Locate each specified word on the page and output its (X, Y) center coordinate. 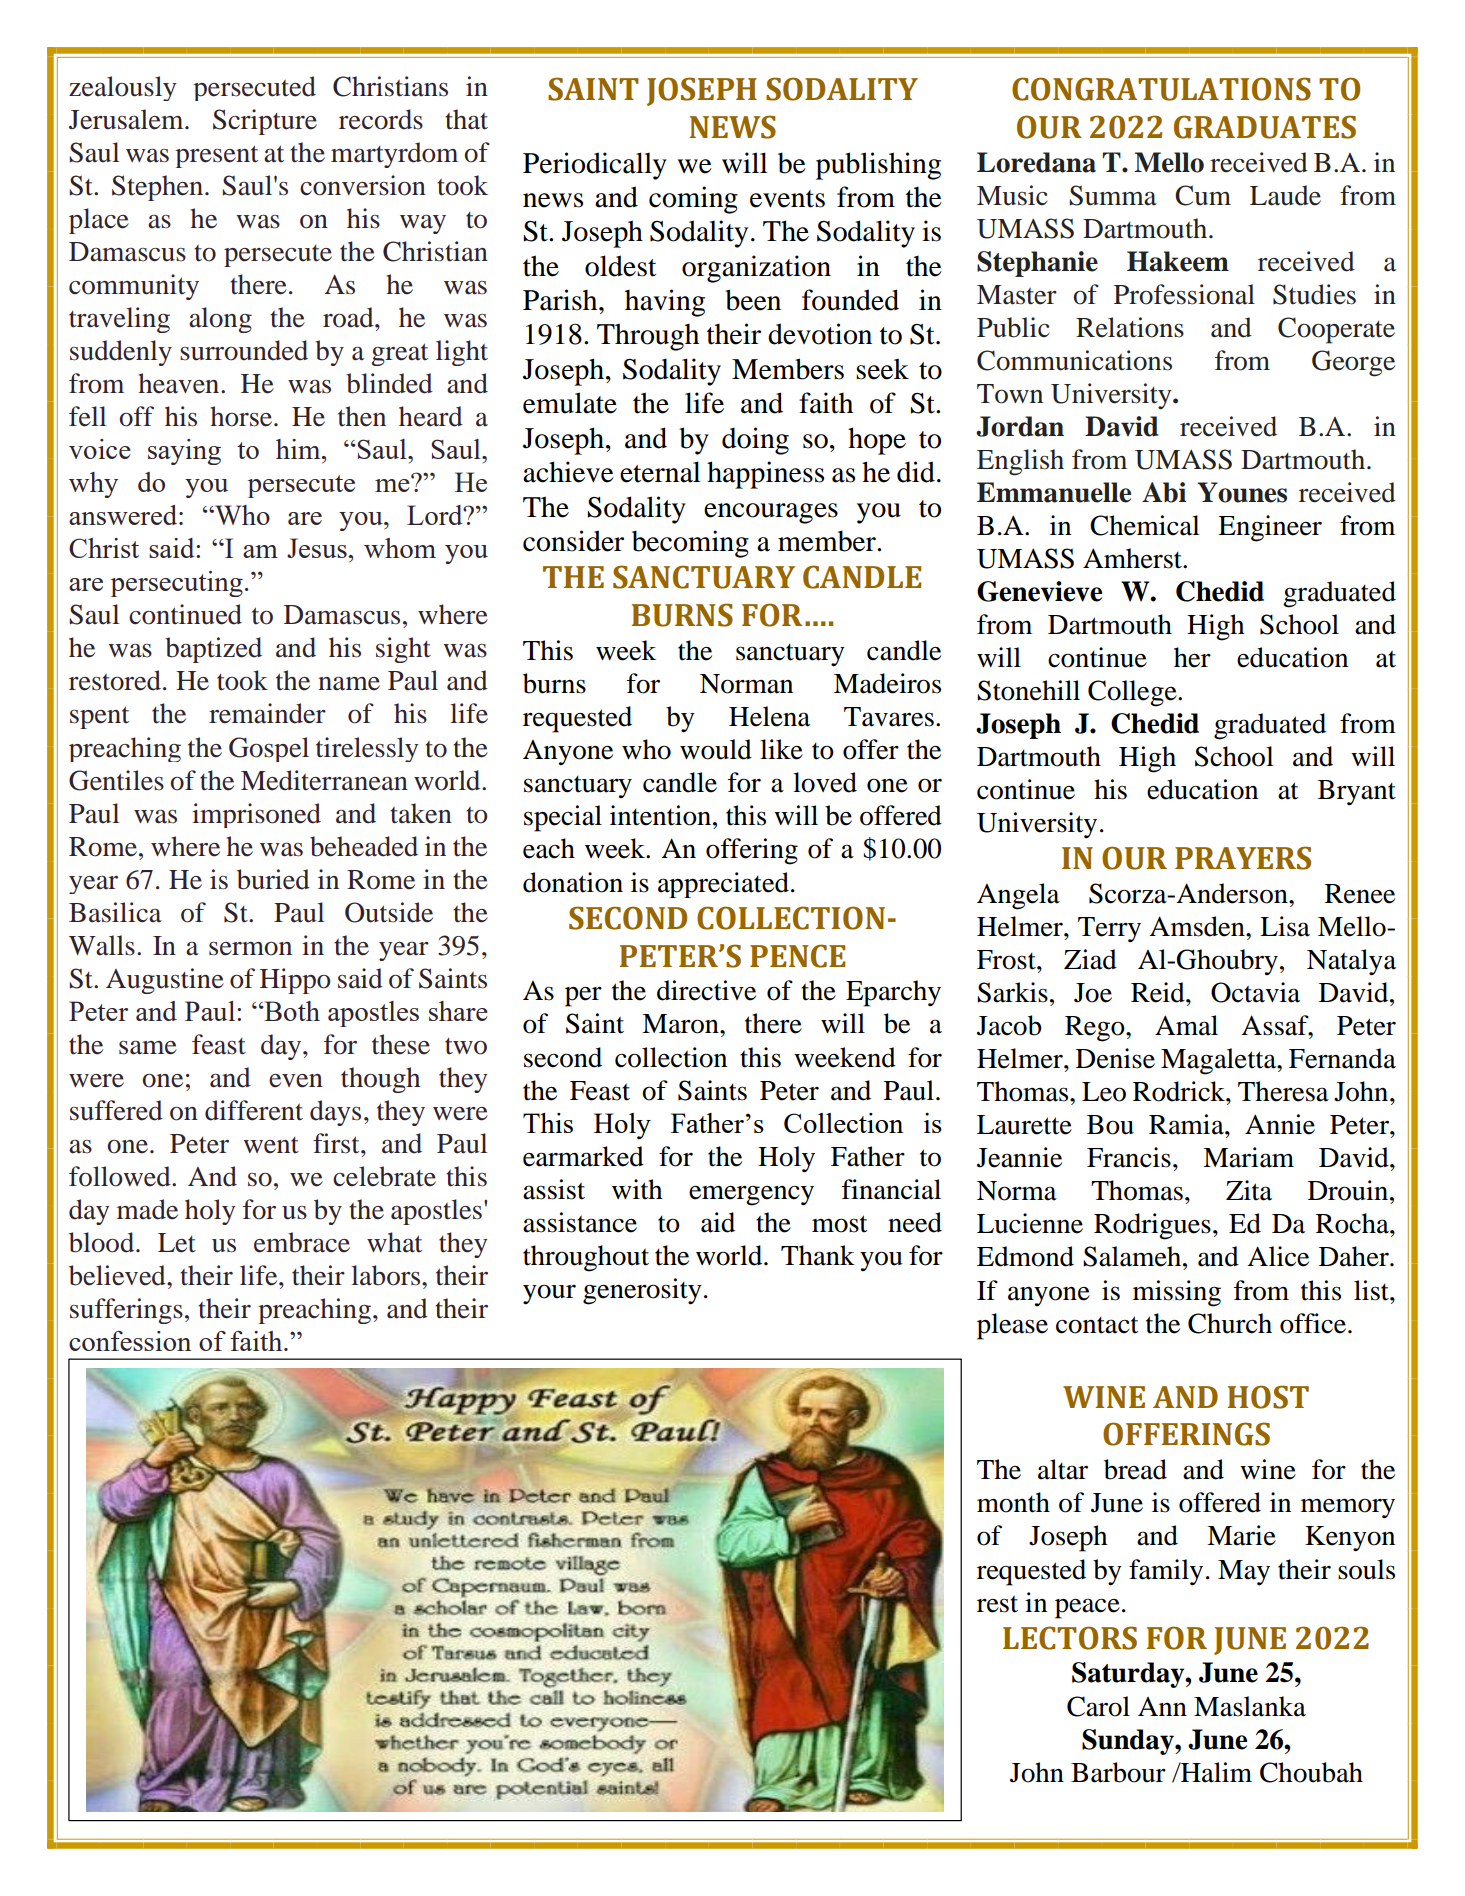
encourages (771, 513)
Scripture (265, 122)
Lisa (1285, 926)
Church (1230, 1323)
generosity (642, 1291)
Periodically (595, 166)
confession (130, 1341)
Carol (1098, 1706)
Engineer (1270, 528)
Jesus (317, 548)
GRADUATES (1265, 127)
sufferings (126, 1311)
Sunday (1129, 1742)
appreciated (723, 885)
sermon (250, 949)
